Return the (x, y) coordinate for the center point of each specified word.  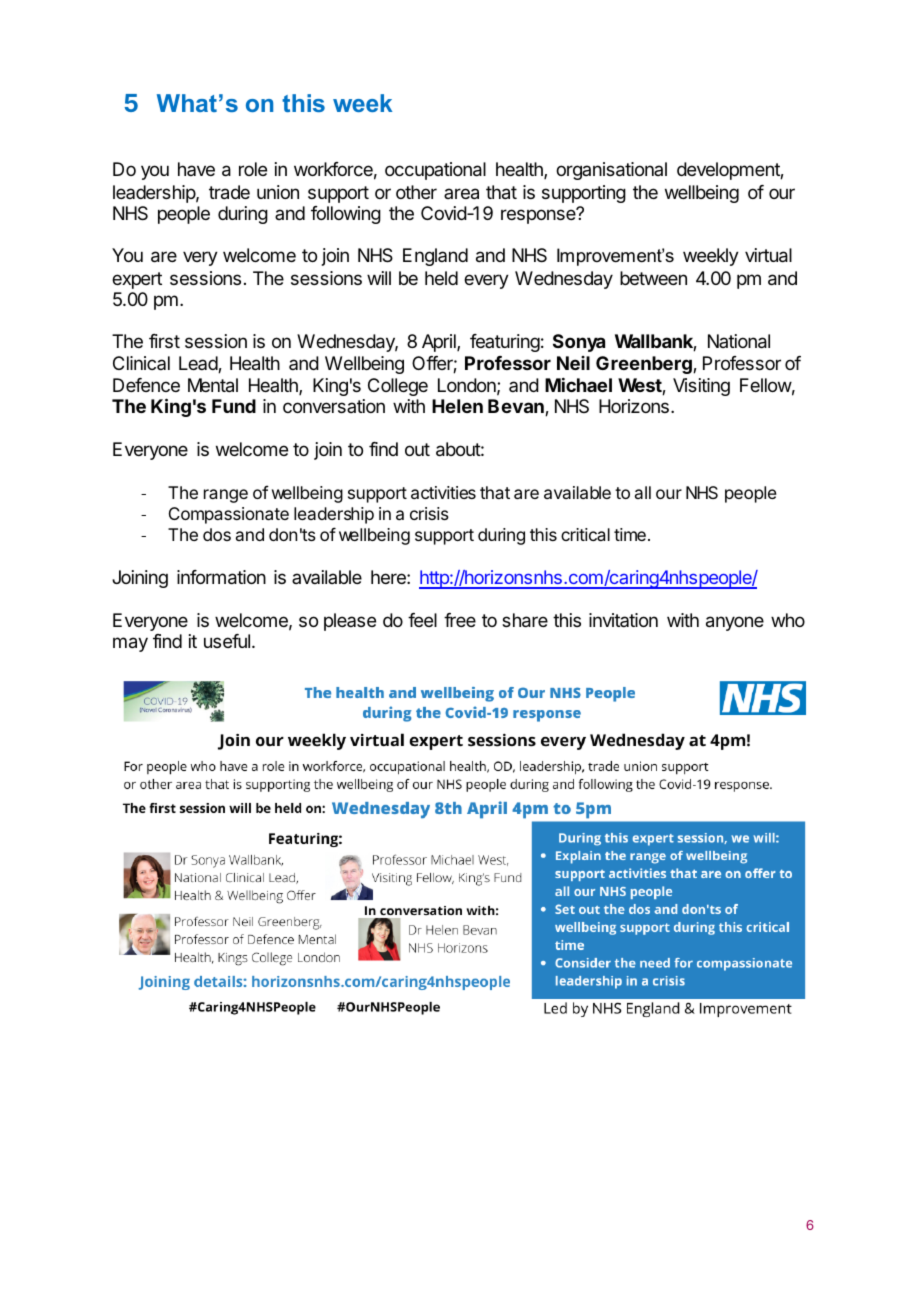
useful (228, 641)
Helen (457, 406)
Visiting (701, 387)
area (461, 194)
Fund (234, 406)
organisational (611, 171)
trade (229, 192)
